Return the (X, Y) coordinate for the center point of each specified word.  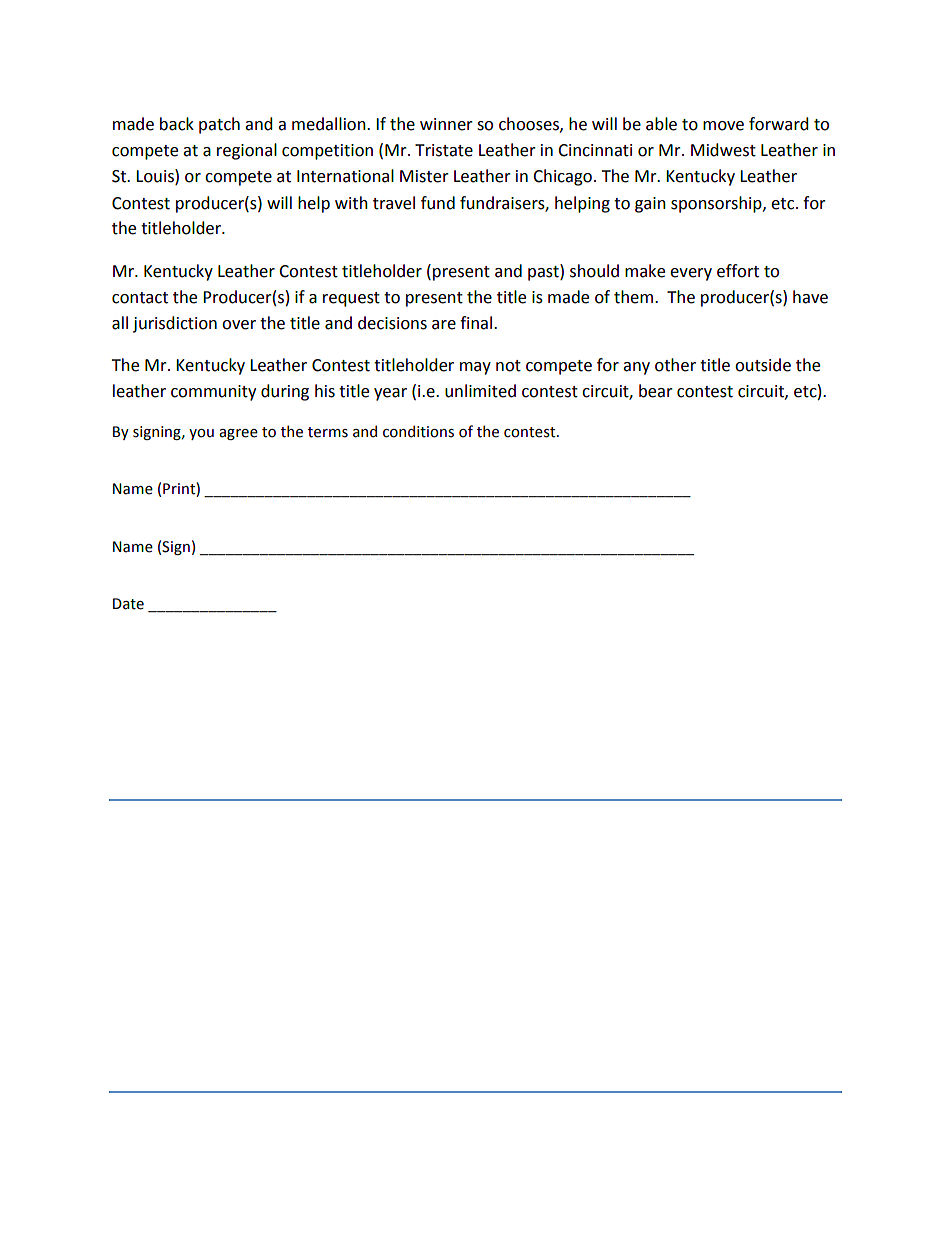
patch (219, 125)
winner (446, 124)
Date (128, 604)
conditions (418, 431)
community (213, 393)
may (475, 368)
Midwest (723, 150)
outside (763, 365)
